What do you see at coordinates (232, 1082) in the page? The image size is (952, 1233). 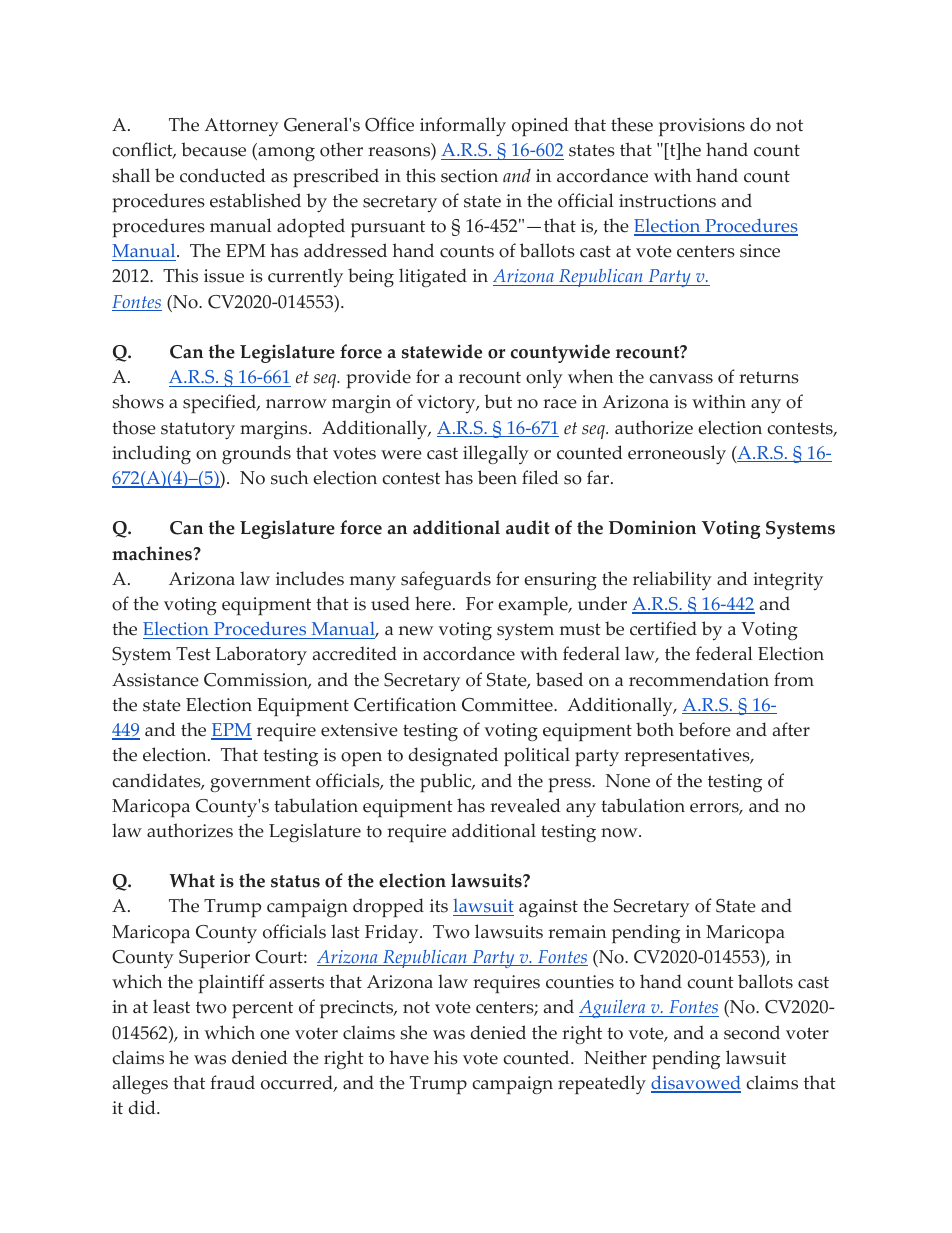 I see `fraud` at bounding box center [232, 1082].
